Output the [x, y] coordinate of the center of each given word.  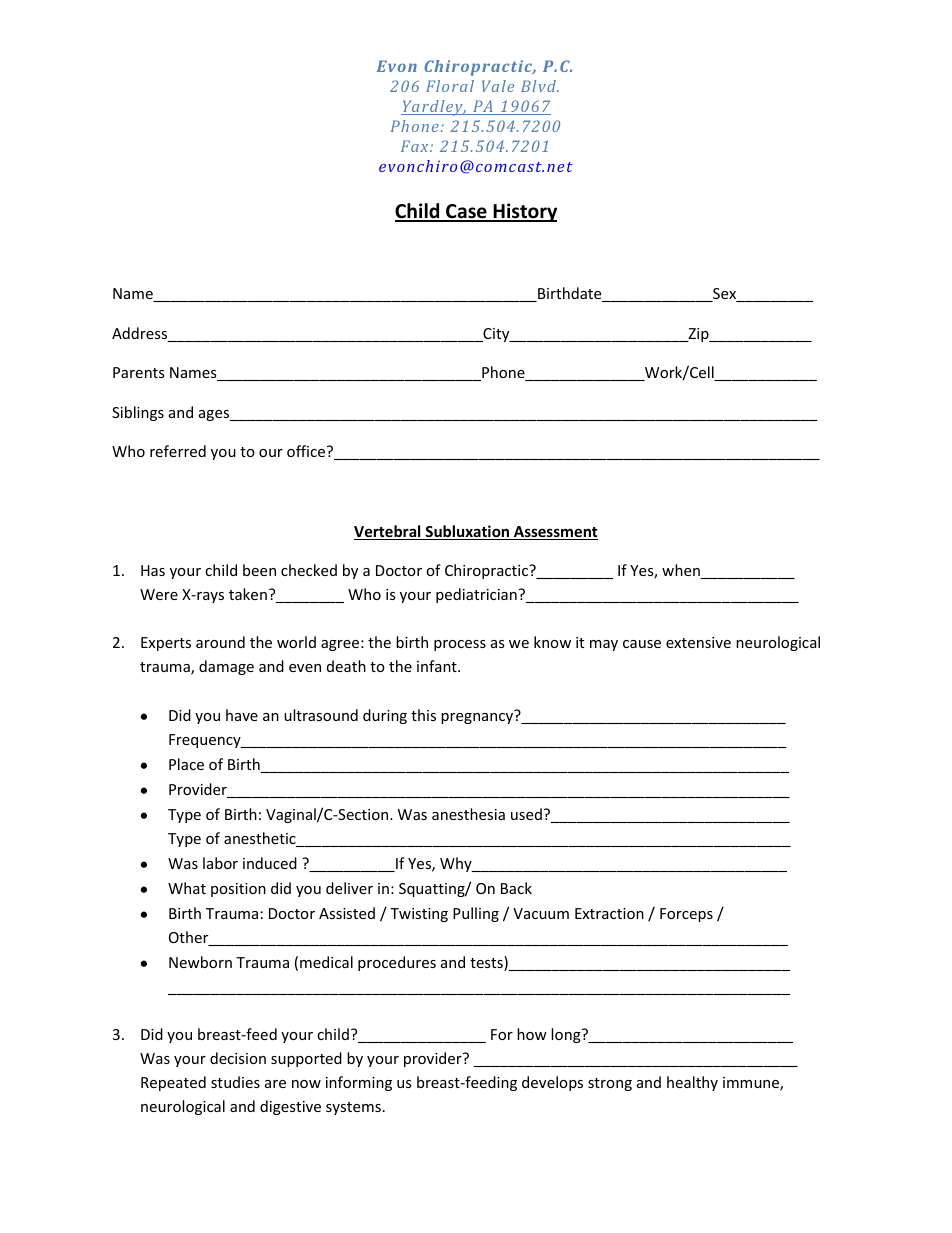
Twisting [419, 915]
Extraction [609, 913]
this [423, 715]
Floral [450, 86]
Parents [139, 372]
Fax [416, 146]
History [524, 212]
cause [642, 644]
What [187, 888]
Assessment [555, 533]
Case [466, 212]
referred [178, 451]
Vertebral [388, 532]
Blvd [540, 86]
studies [235, 1082]
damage [226, 667]
